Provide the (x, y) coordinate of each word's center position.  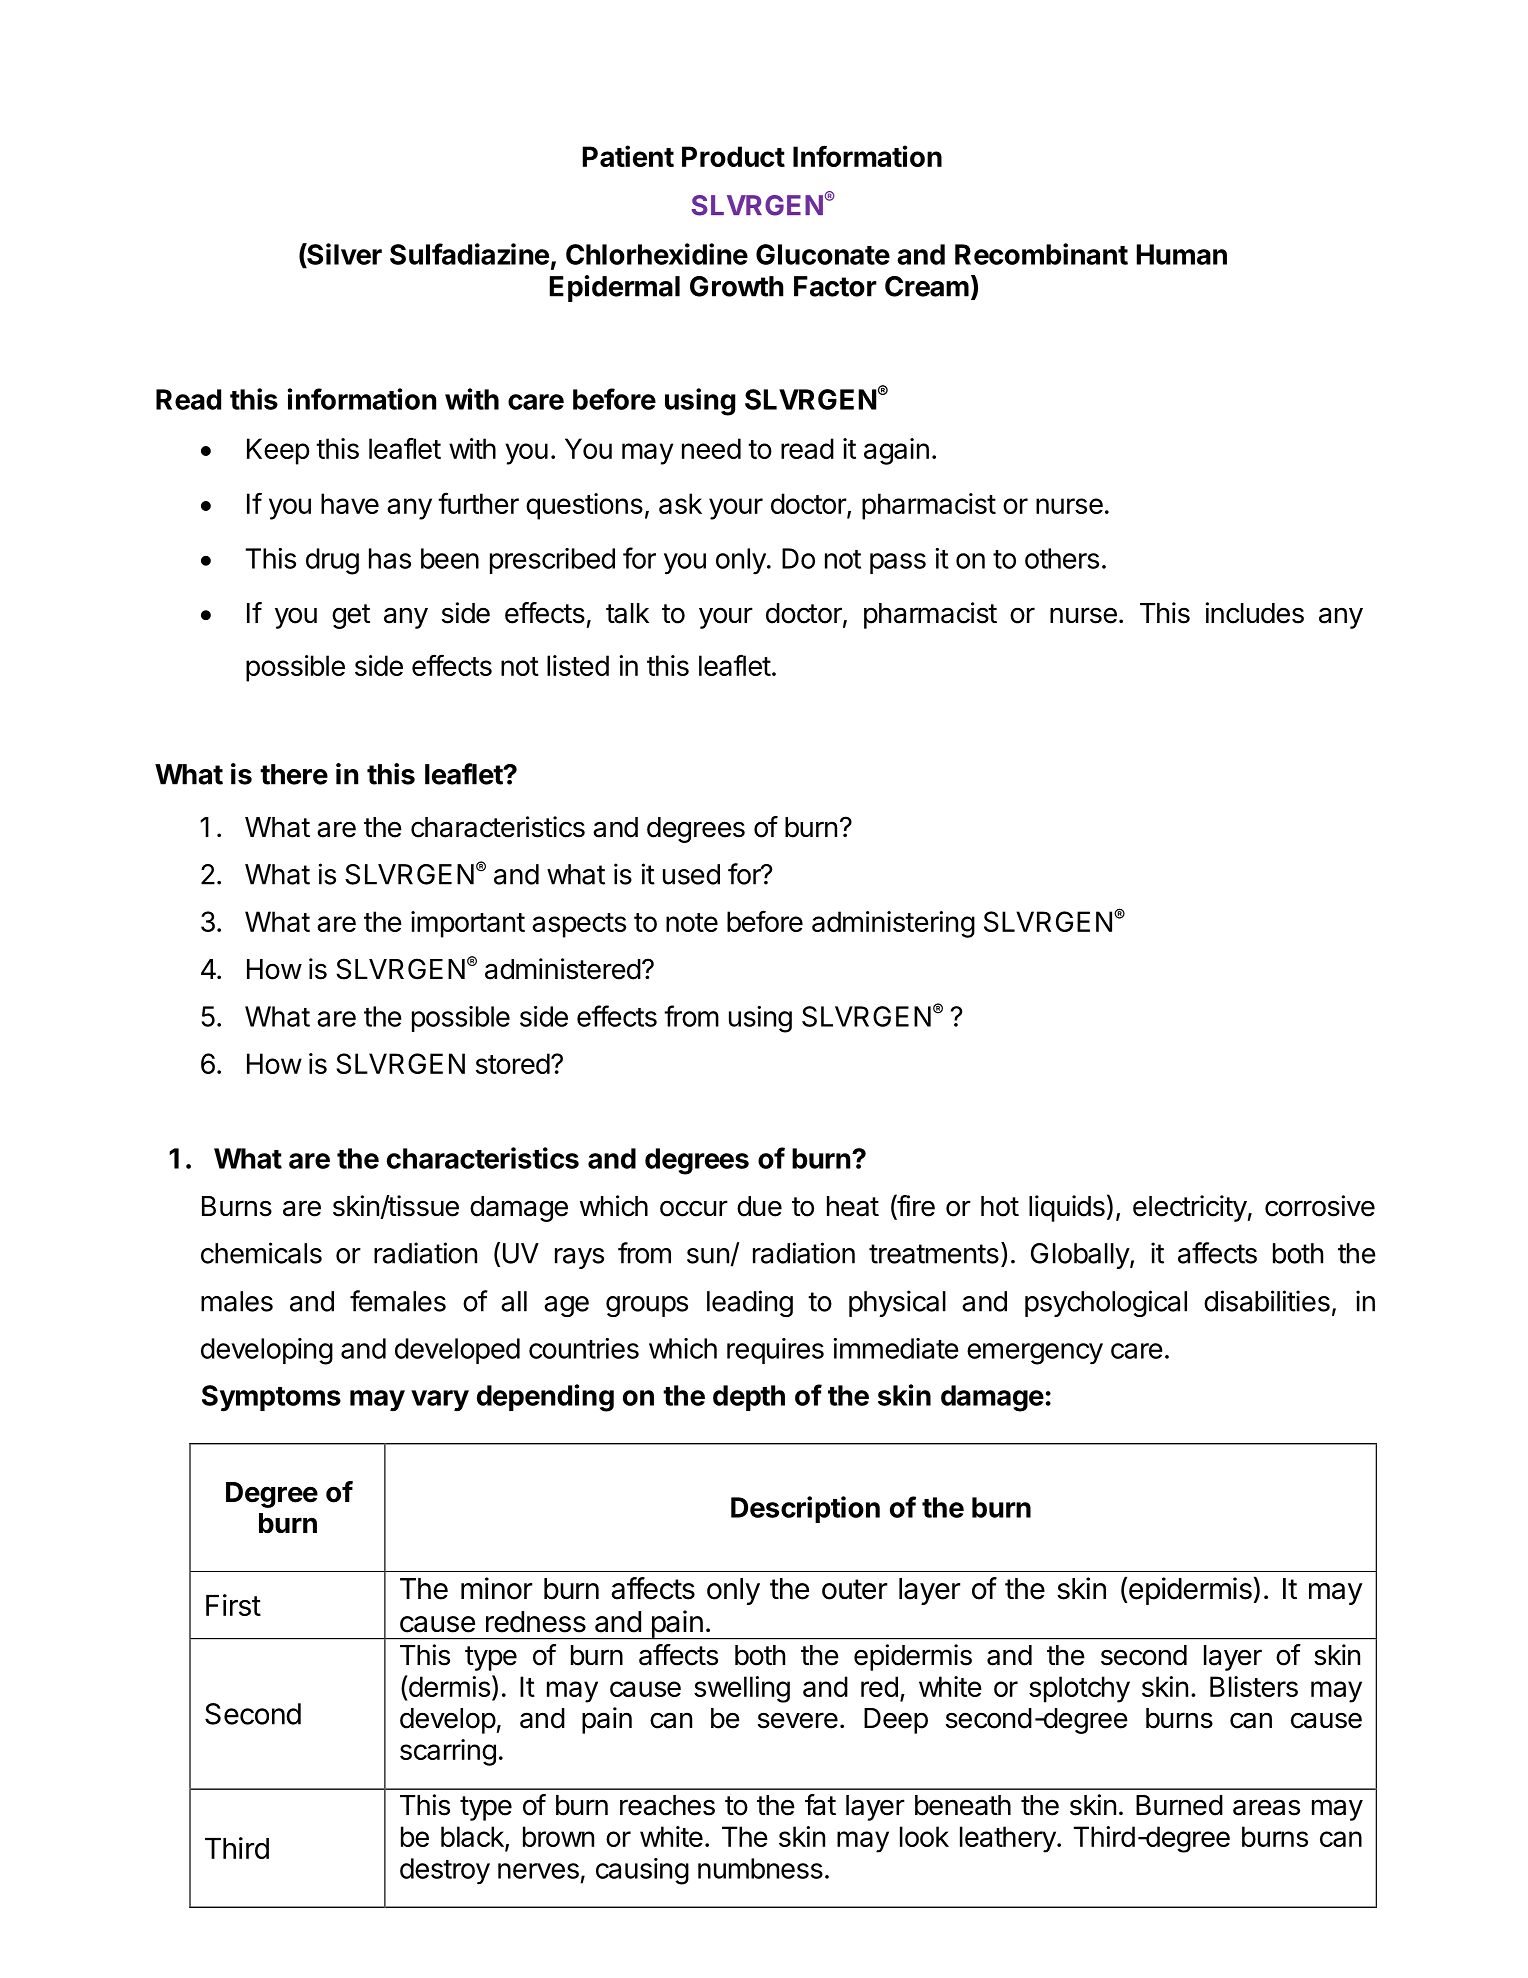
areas (1266, 1807)
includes (1255, 613)
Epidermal (615, 288)
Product (733, 156)
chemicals (261, 1253)
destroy (445, 1871)
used (691, 874)
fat (820, 1805)
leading (750, 1303)
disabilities (1267, 1301)
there (294, 774)
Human (1182, 254)
